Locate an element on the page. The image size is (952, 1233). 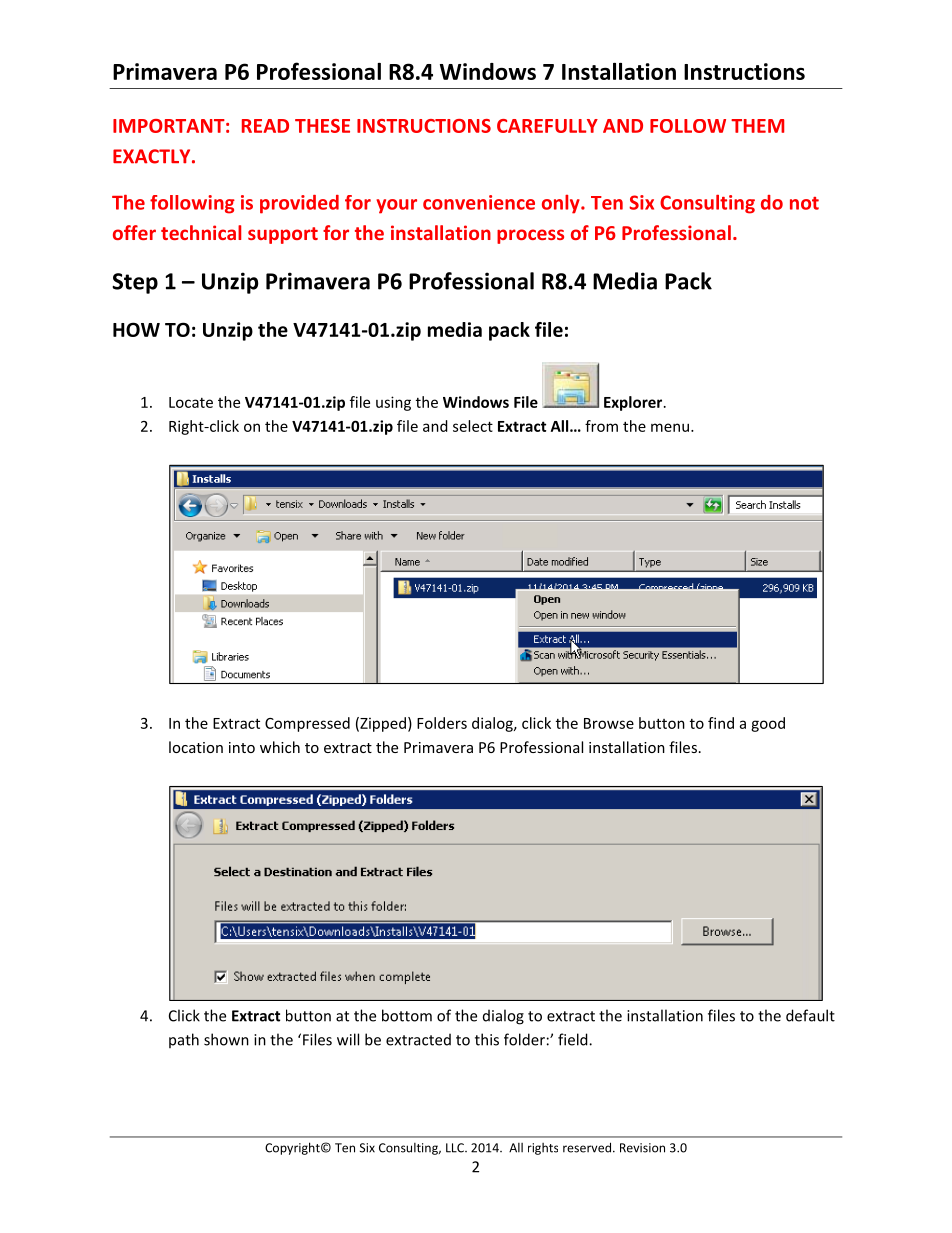
find is located at coordinates (721, 723).
